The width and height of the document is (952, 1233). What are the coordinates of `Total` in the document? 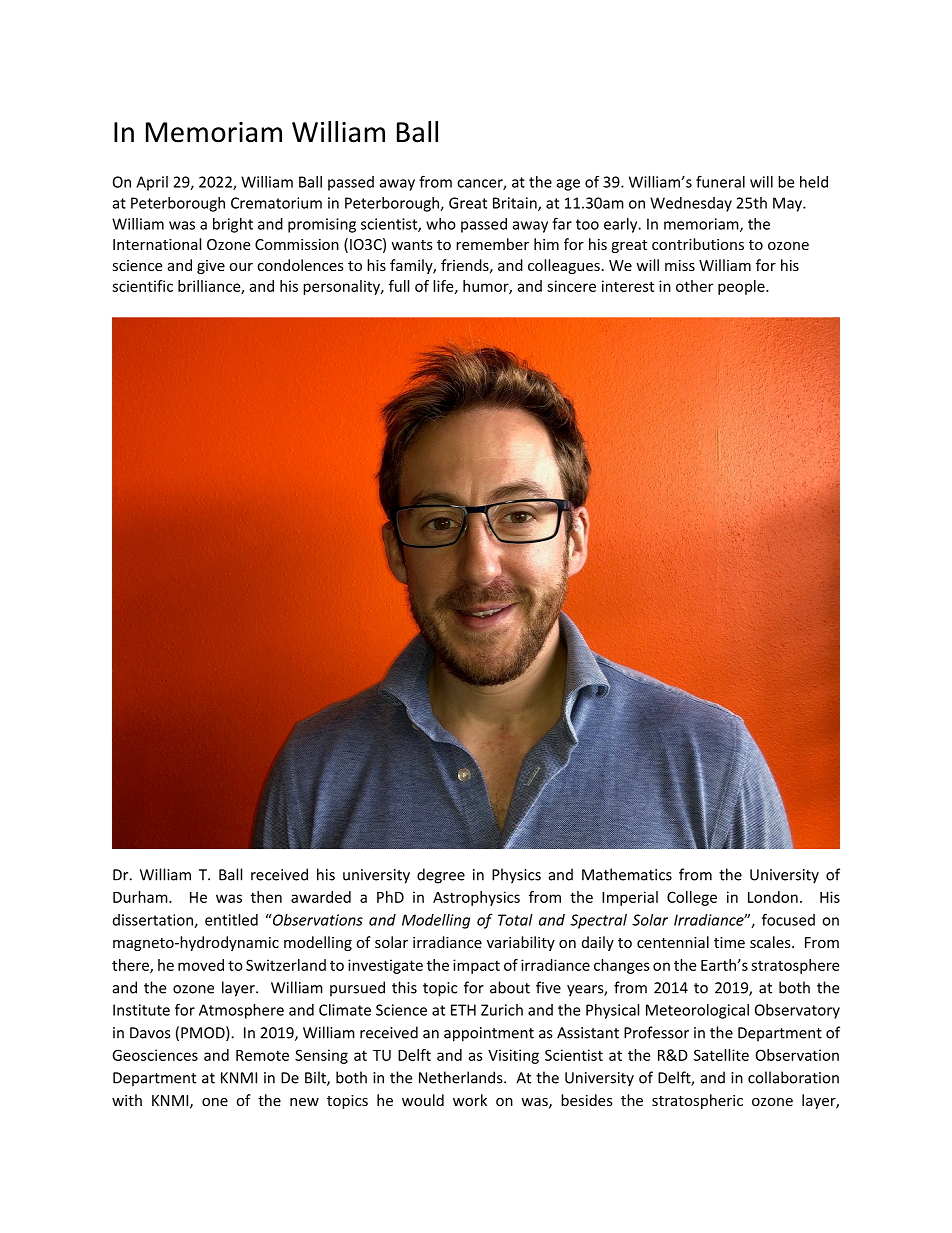 It's located at (515, 920).
